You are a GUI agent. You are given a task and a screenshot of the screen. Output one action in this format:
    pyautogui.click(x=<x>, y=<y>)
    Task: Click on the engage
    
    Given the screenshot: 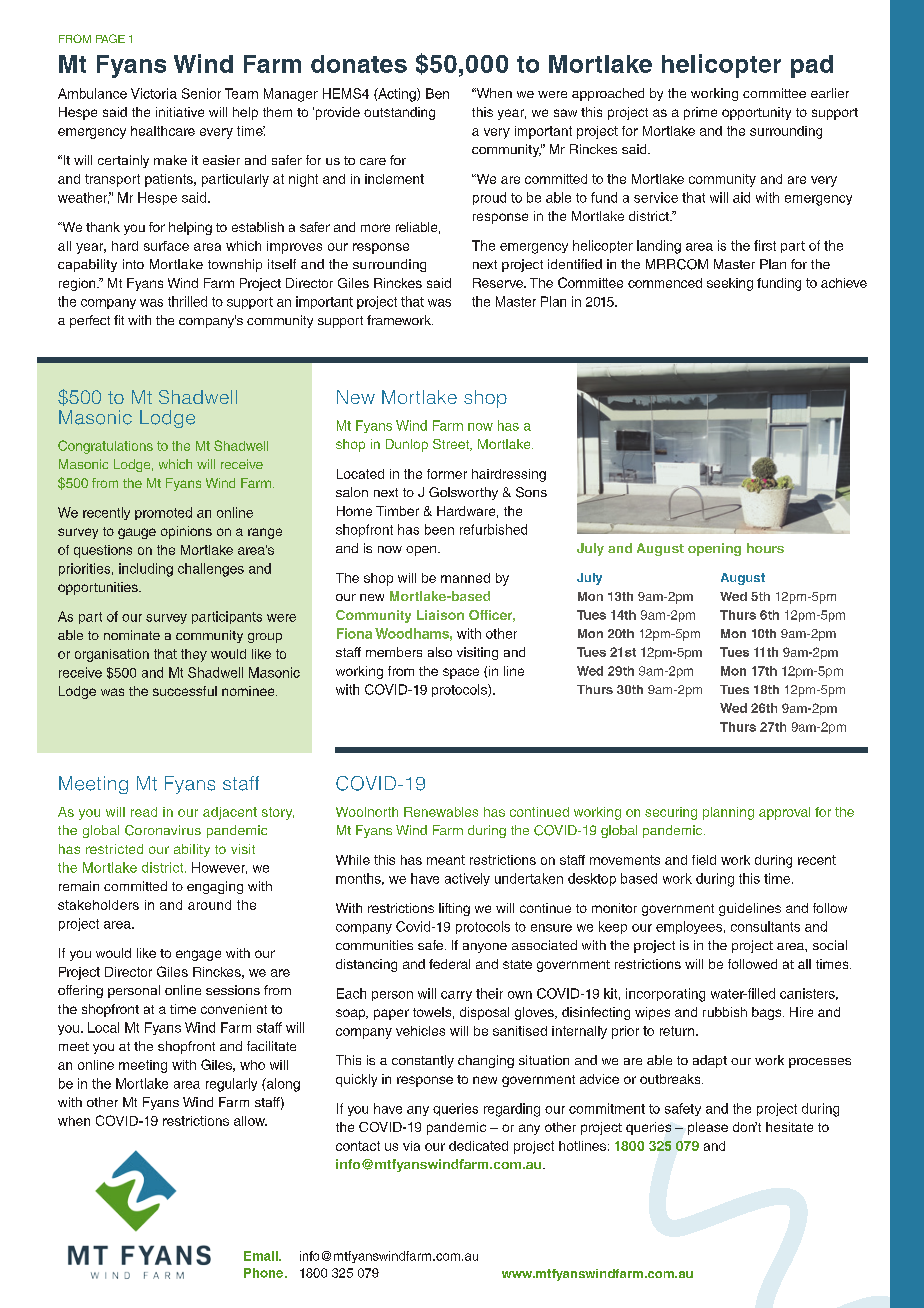 What is the action you would take?
    pyautogui.click(x=198, y=955)
